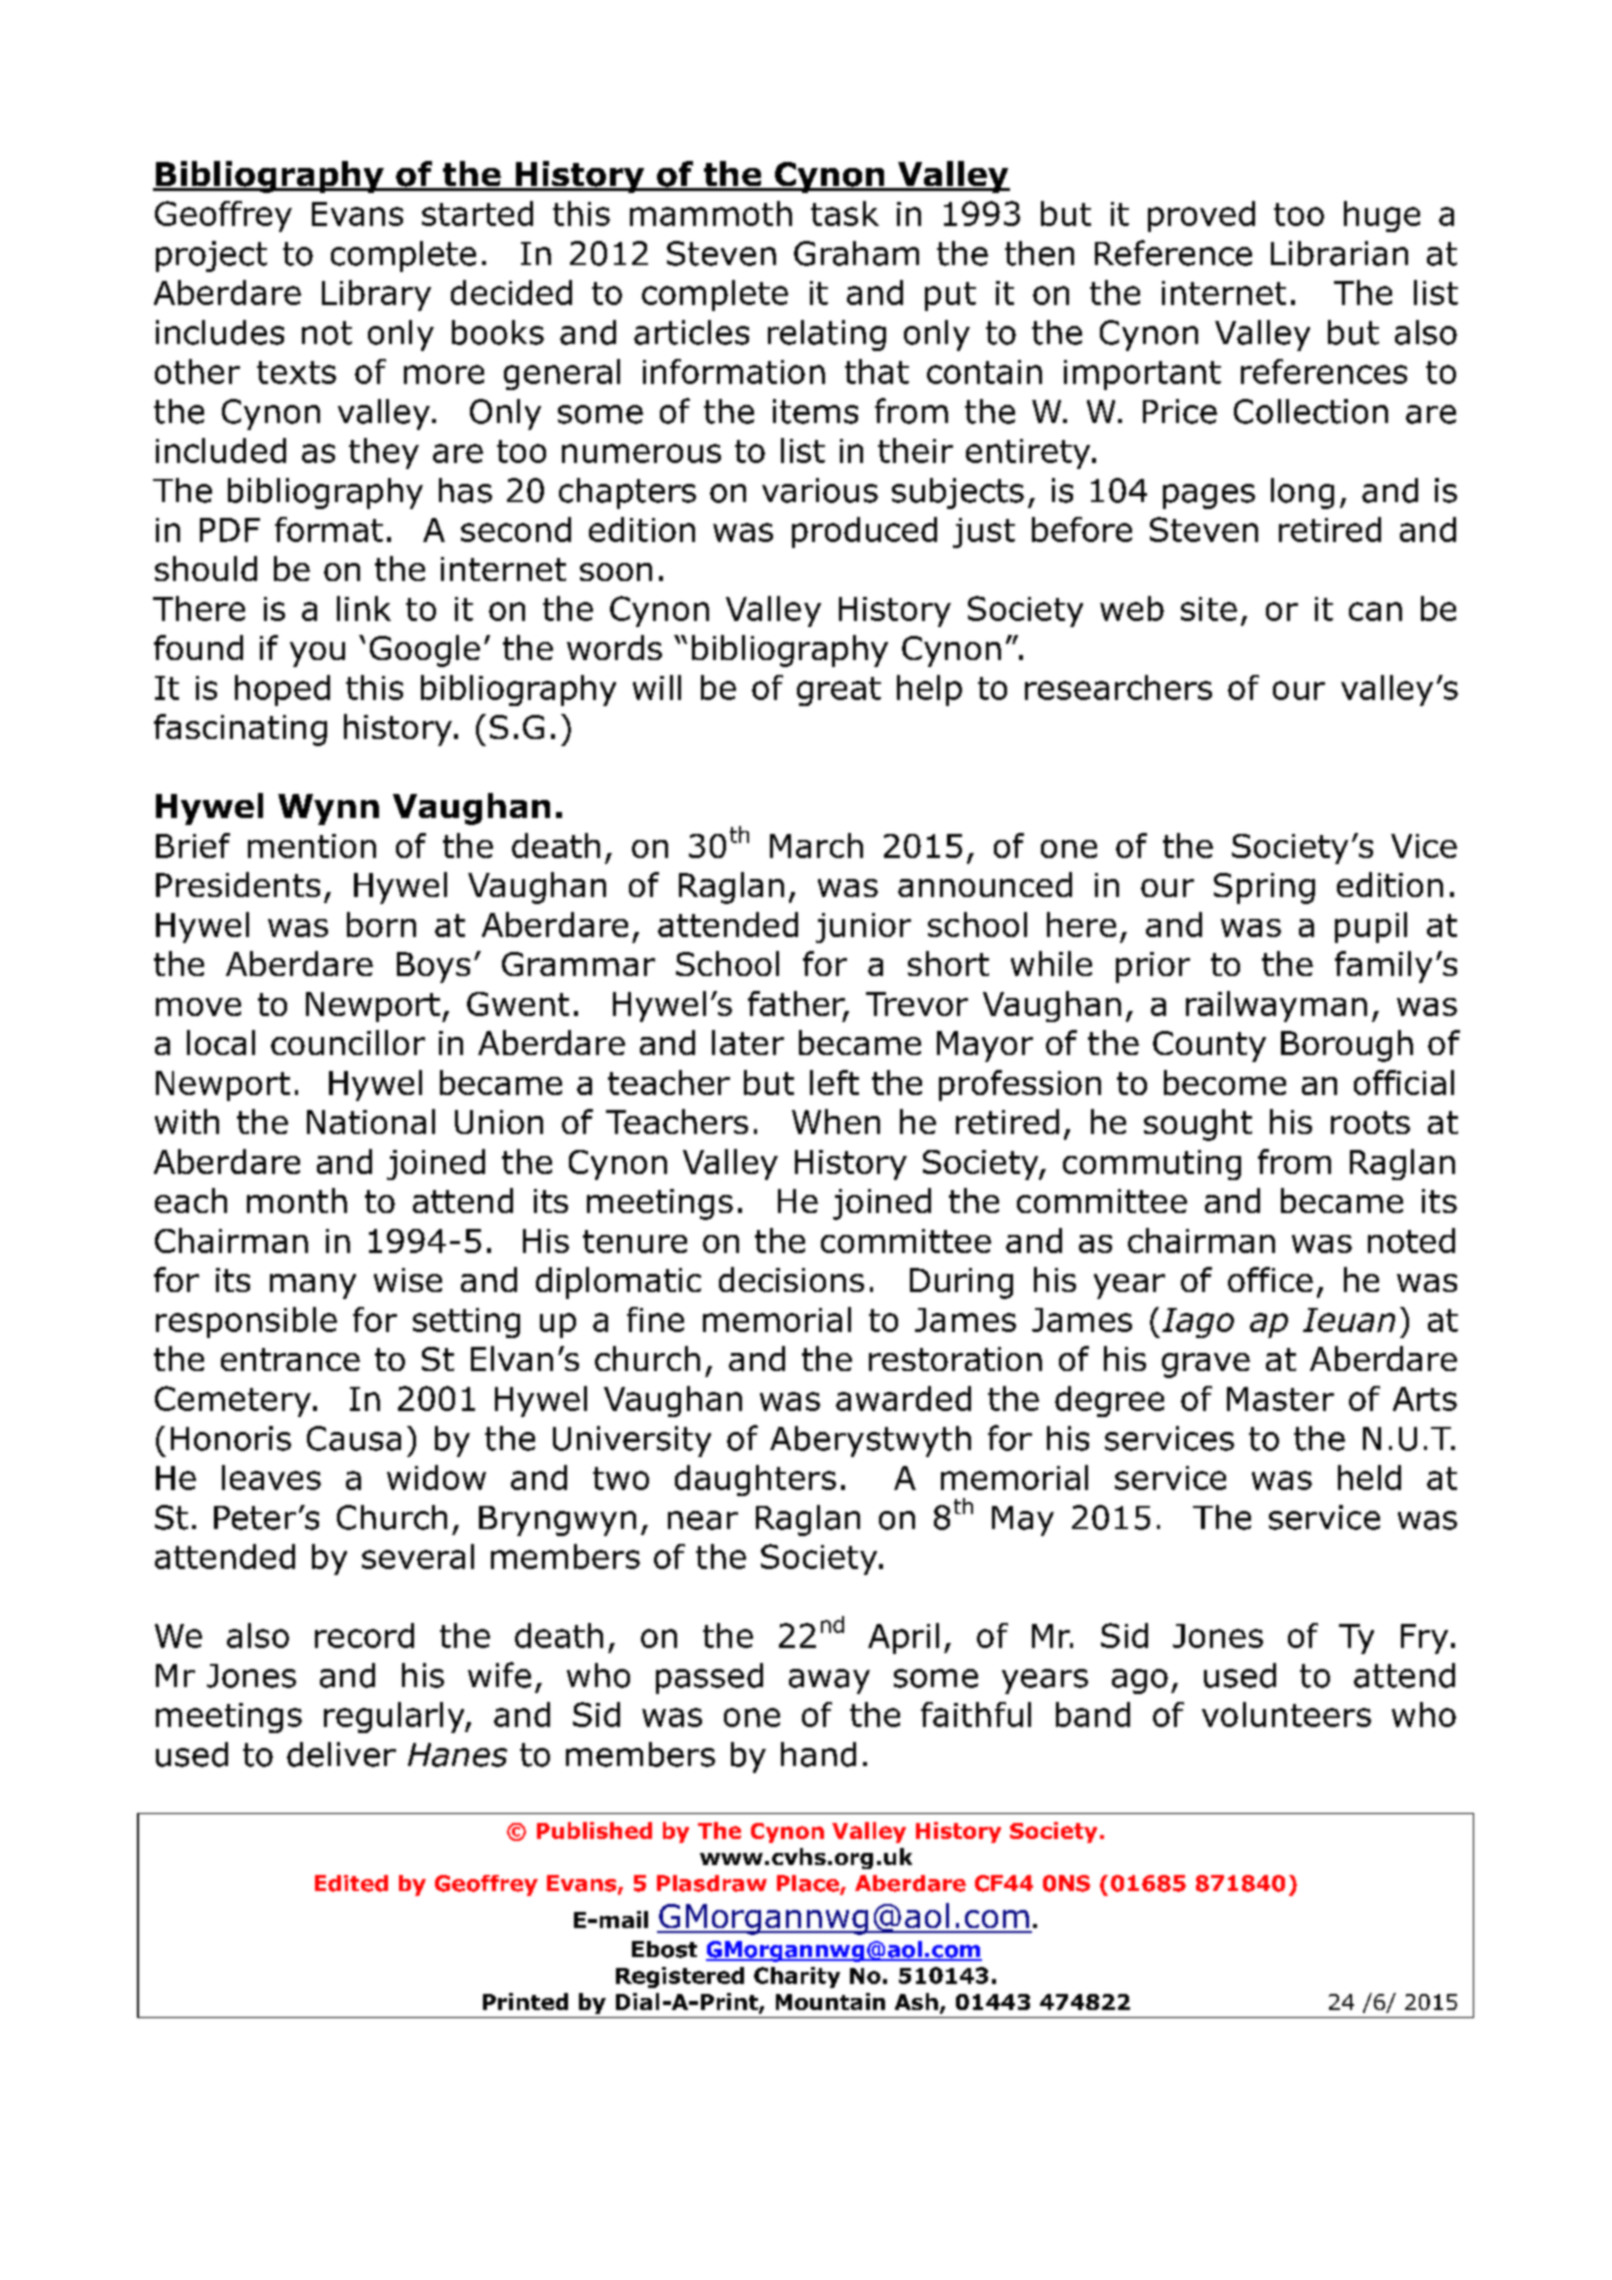 The height and width of the image is (2280, 1612). I want to click on Edited, so click(351, 1883).
